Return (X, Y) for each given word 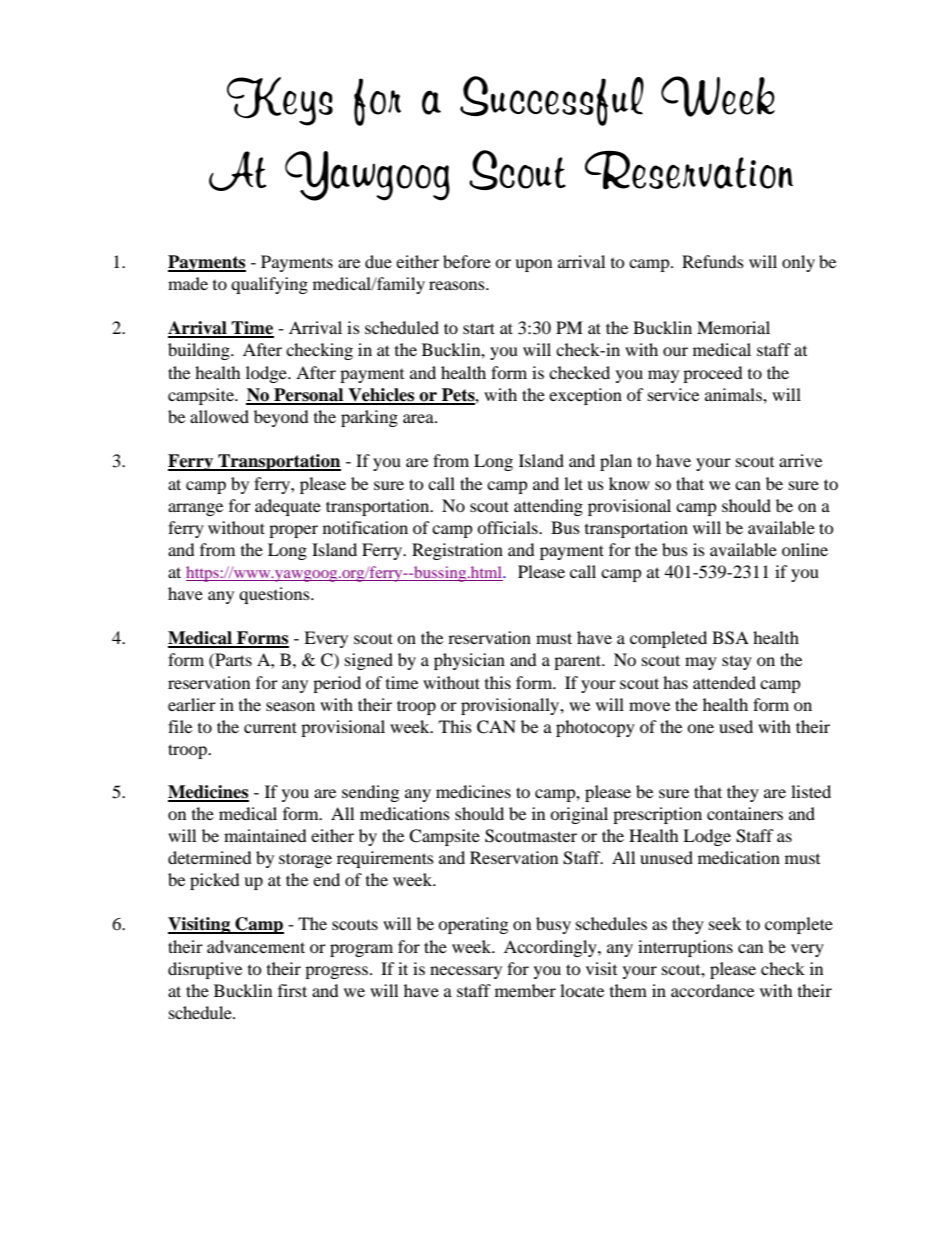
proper (293, 531)
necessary (466, 972)
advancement (256, 946)
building (200, 351)
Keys (280, 101)
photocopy (595, 728)
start (479, 328)
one (700, 728)
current (270, 727)
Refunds (713, 261)
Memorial (733, 327)
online (805, 549)
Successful (552, 101)
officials (508, 527)
